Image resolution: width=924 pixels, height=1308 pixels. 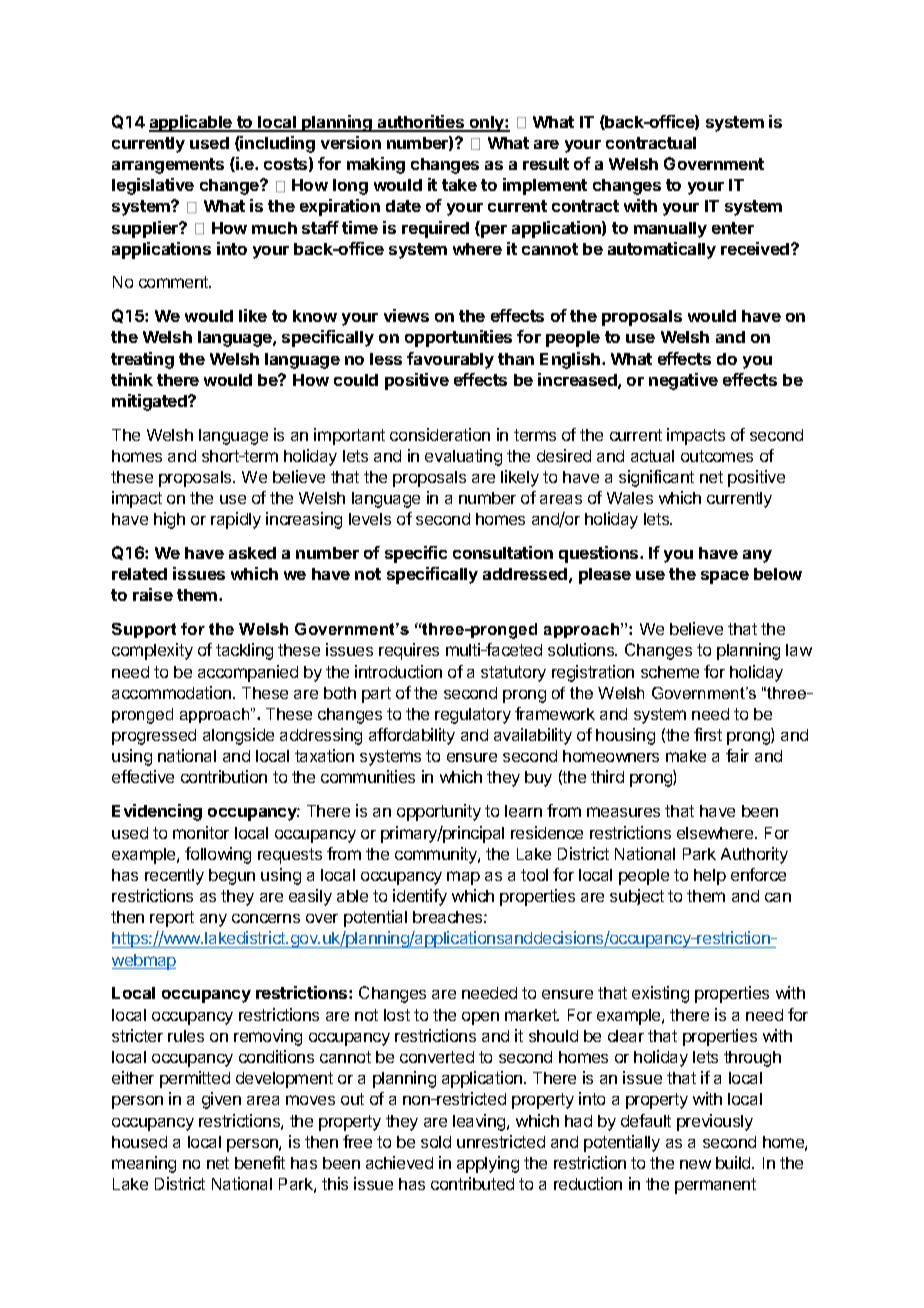 I want to click on applying, so click(x=488, y=1164).
